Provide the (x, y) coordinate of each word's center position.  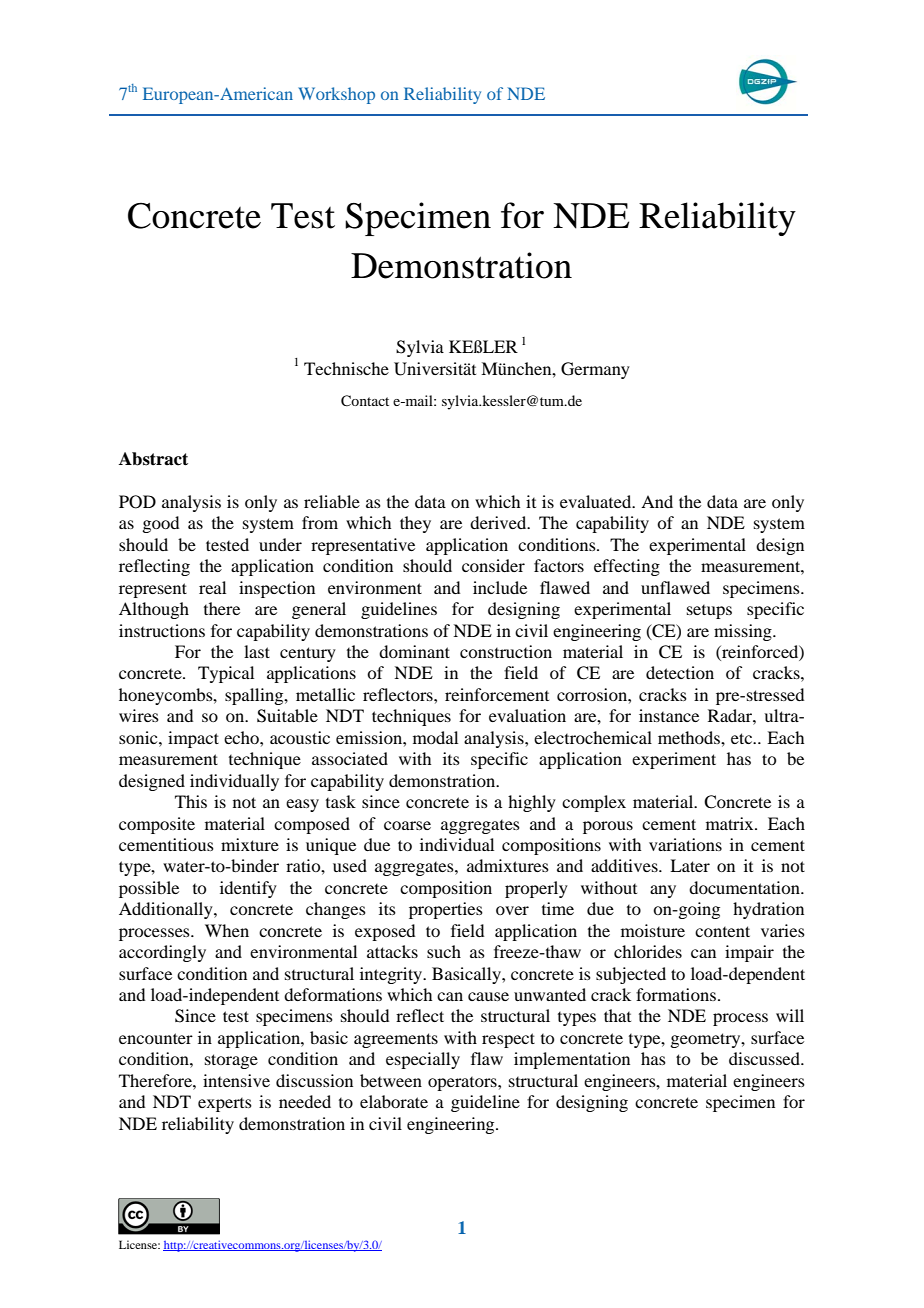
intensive (236, 1080)
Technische (346, 368)
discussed (765, 1058)
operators (463, 1084)
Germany (595, 370)
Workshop (336, 95)
